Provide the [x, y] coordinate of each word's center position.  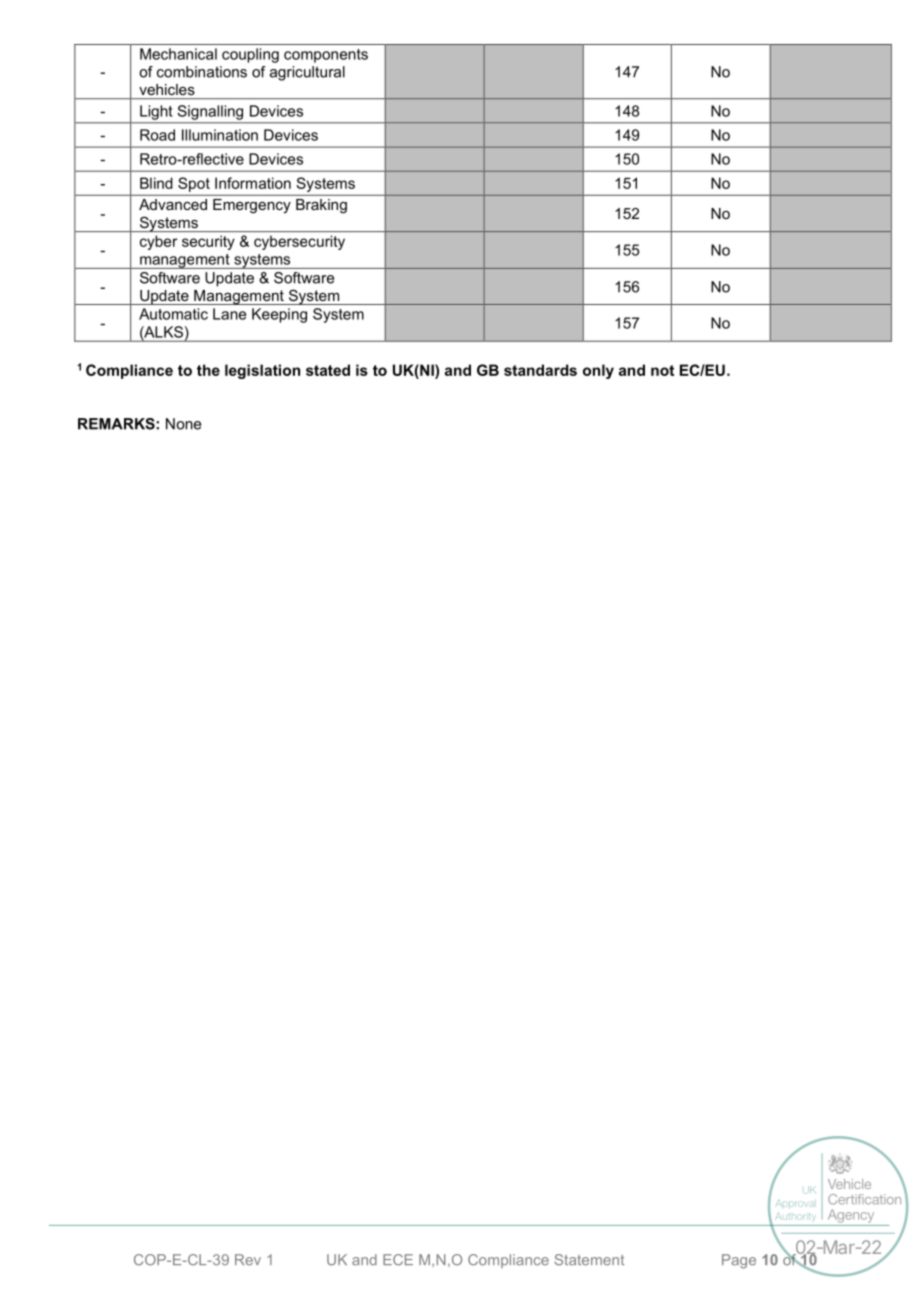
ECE [398, 1260]
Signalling [210, 112]
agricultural [307, 73]
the [208, 370]
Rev [248, 1260]
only [598, 371]
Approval [796, 1203]
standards [540, 370]
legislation [262, 371]
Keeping [279, 315]
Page [739, 1261]
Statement [589, 1260]
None [183, 424]
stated [328, 370]
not [662, 370]
